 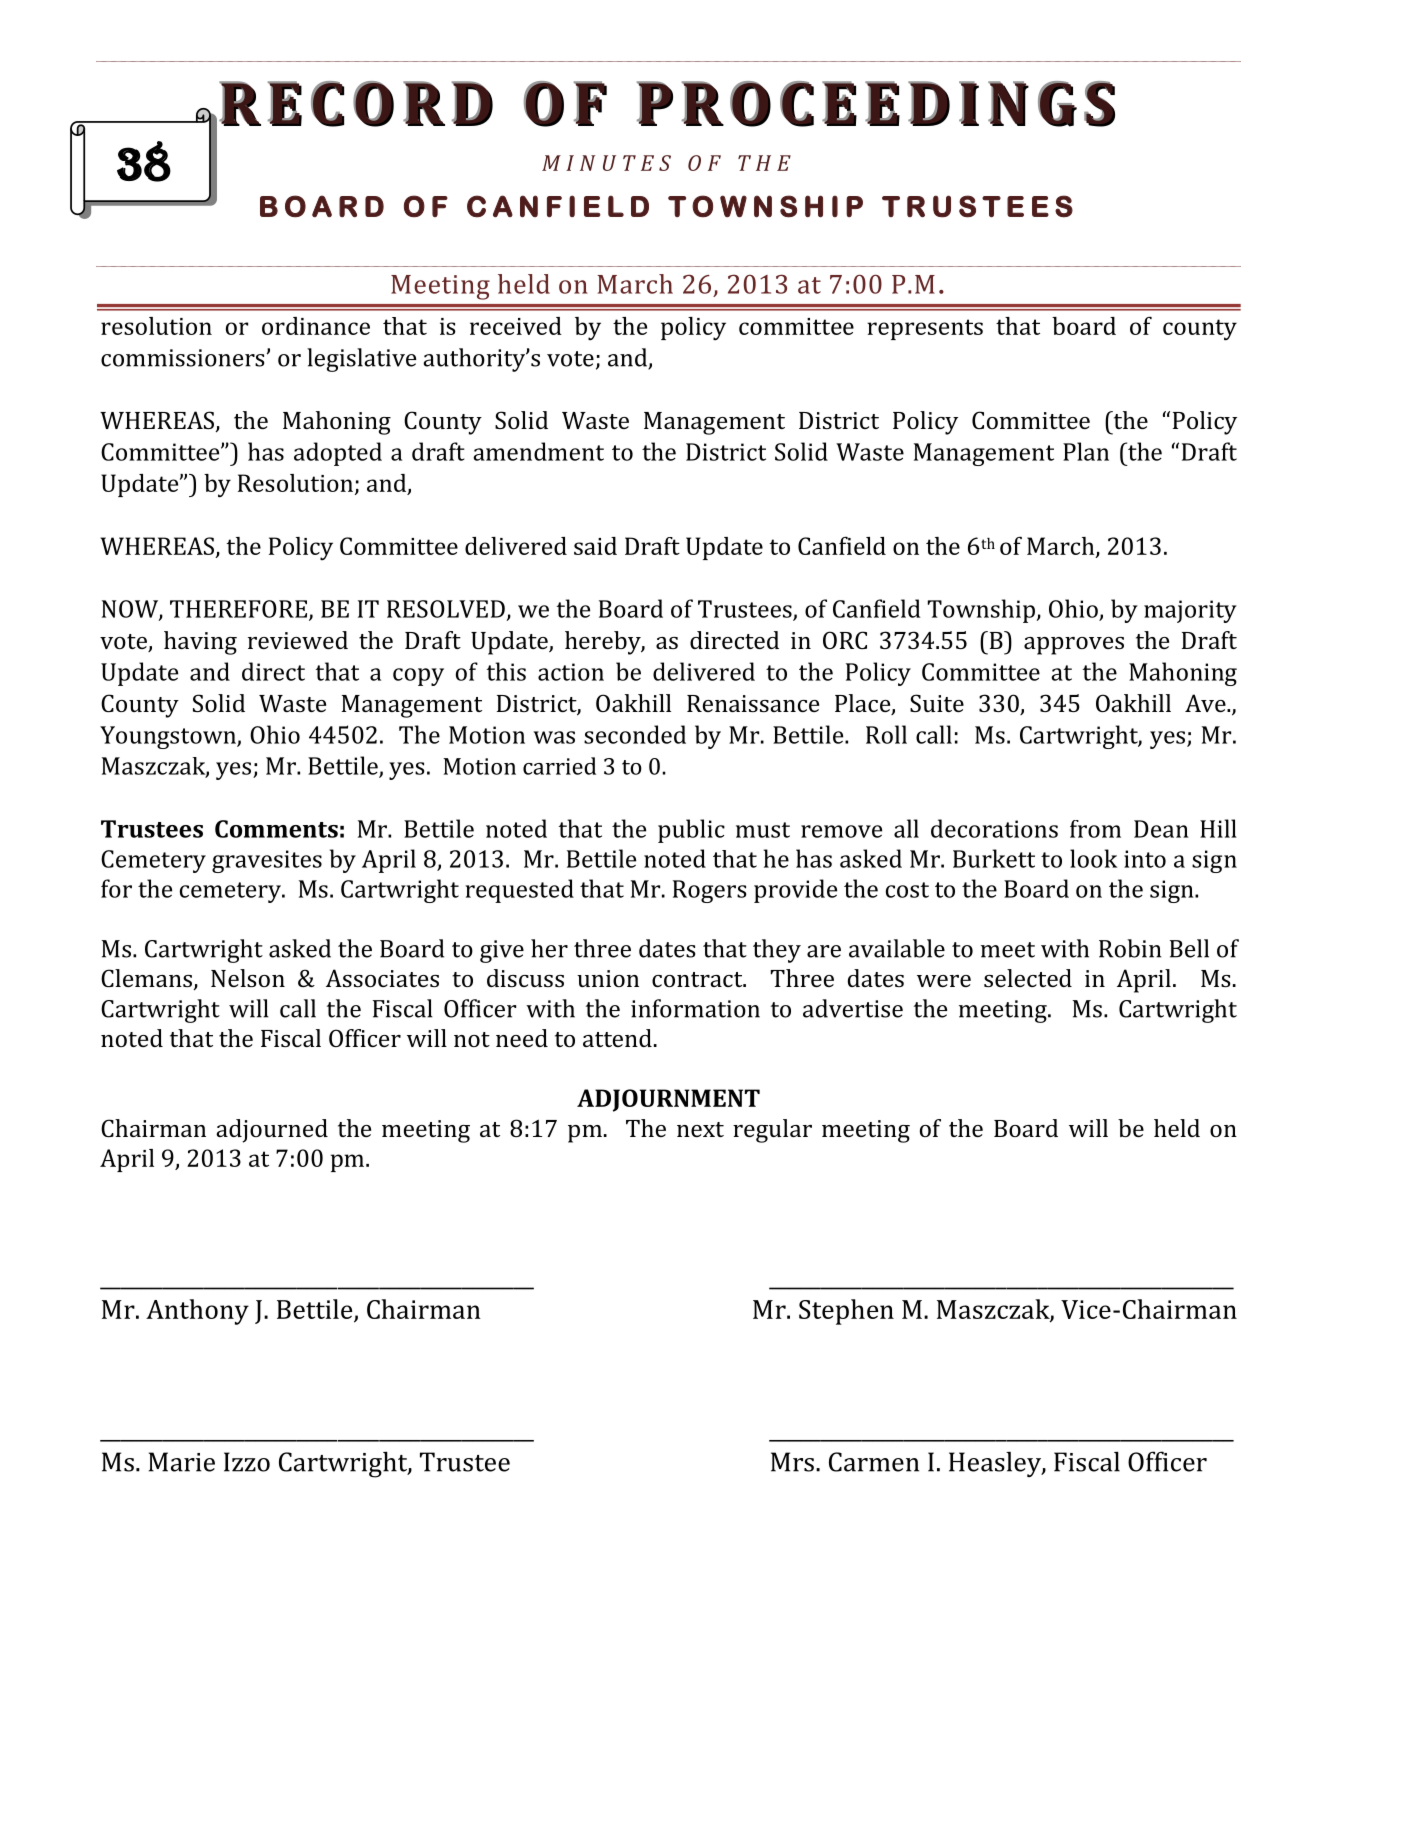 I want to click on Rogers, so click(x=710, y=891).
